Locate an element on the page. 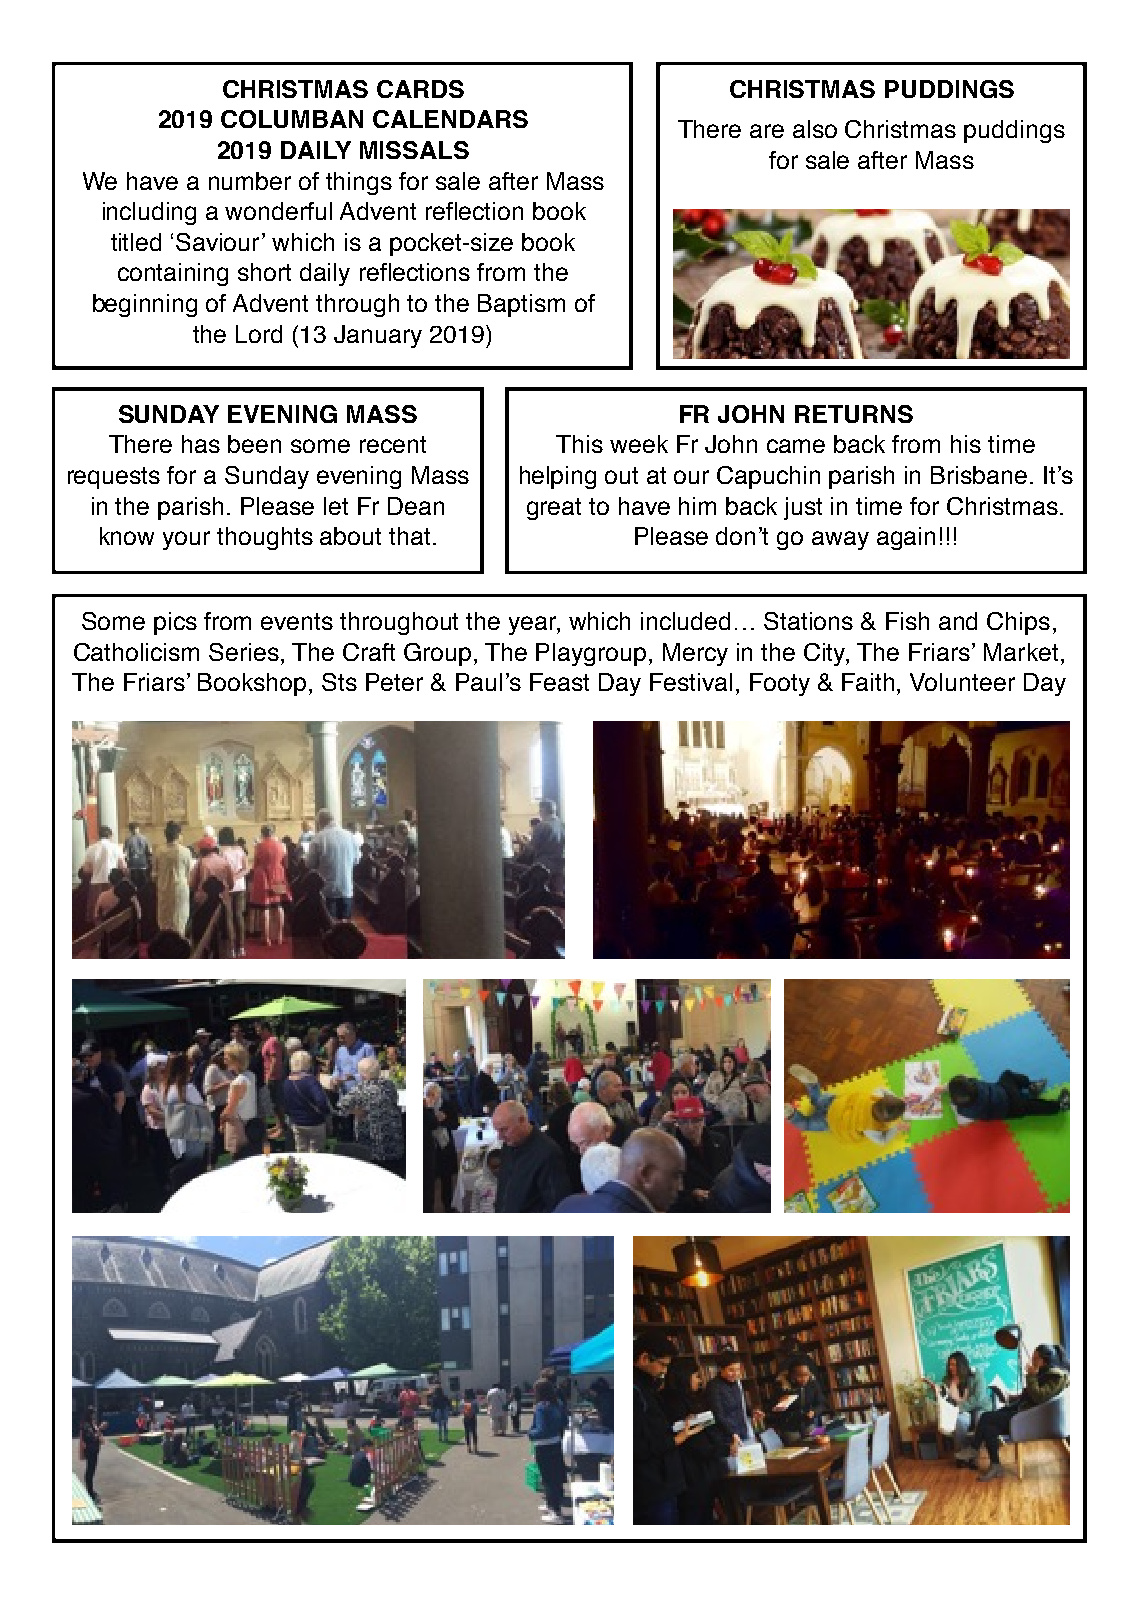 This page has width=1139, height=1611. Series is located at coordinates (244, 652).
